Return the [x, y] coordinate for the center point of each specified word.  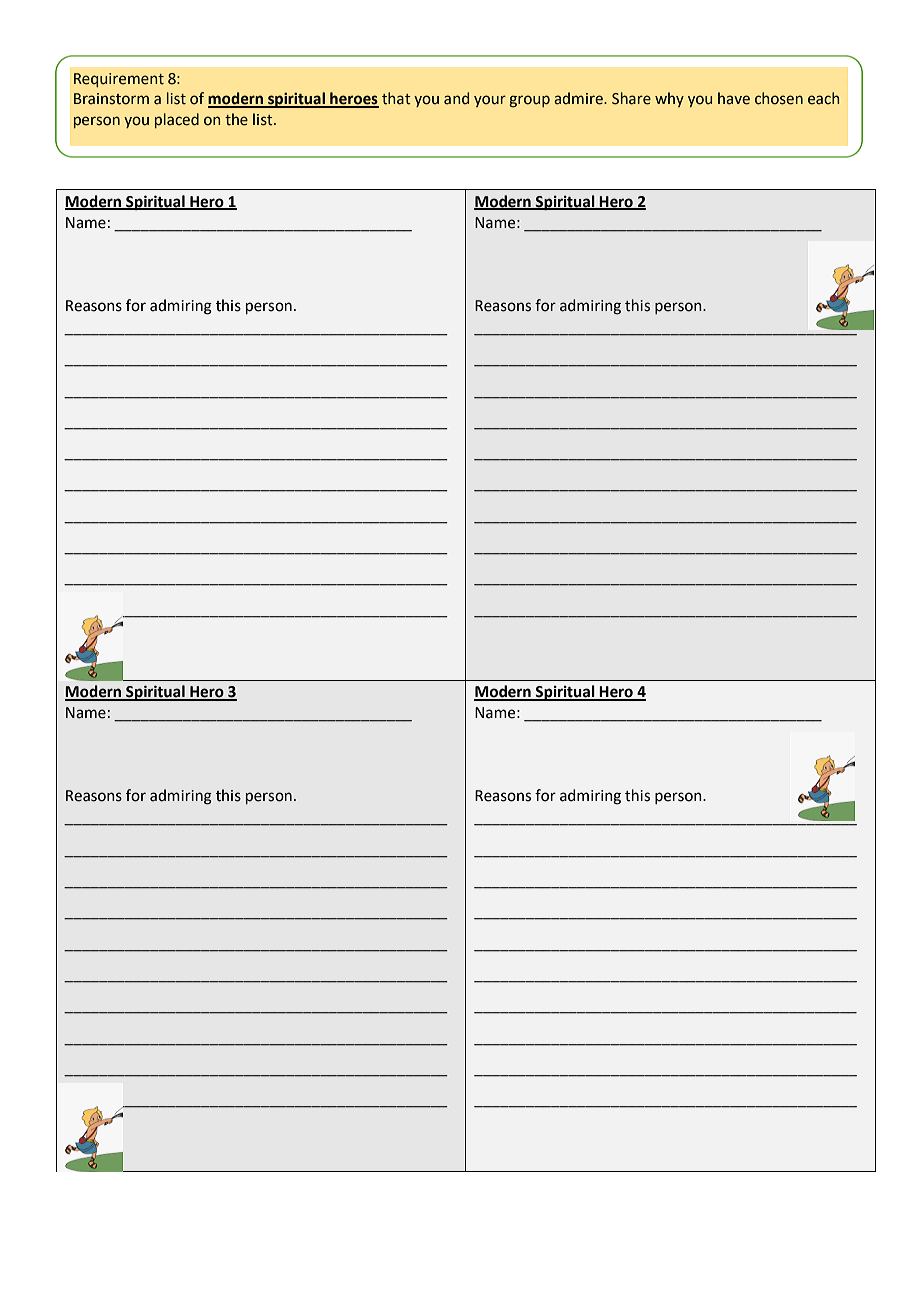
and [456, 98]
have [734, 98]
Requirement [119, 80]
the [236, 119]
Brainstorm [111, 99]
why [669, 99]
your [490, 101]
